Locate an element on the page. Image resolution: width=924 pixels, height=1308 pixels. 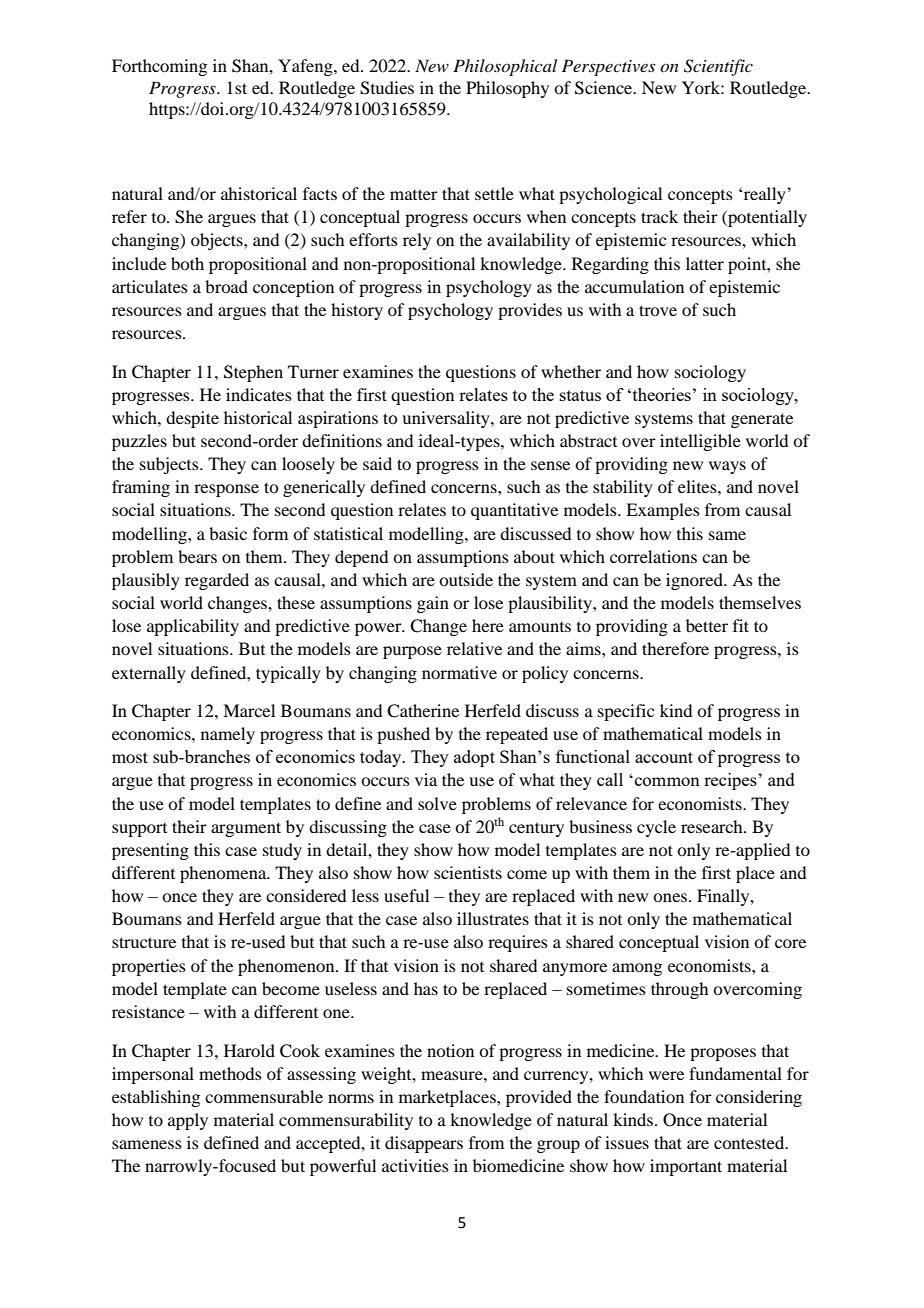
Philosophy is located at coordinates (507, 89).
